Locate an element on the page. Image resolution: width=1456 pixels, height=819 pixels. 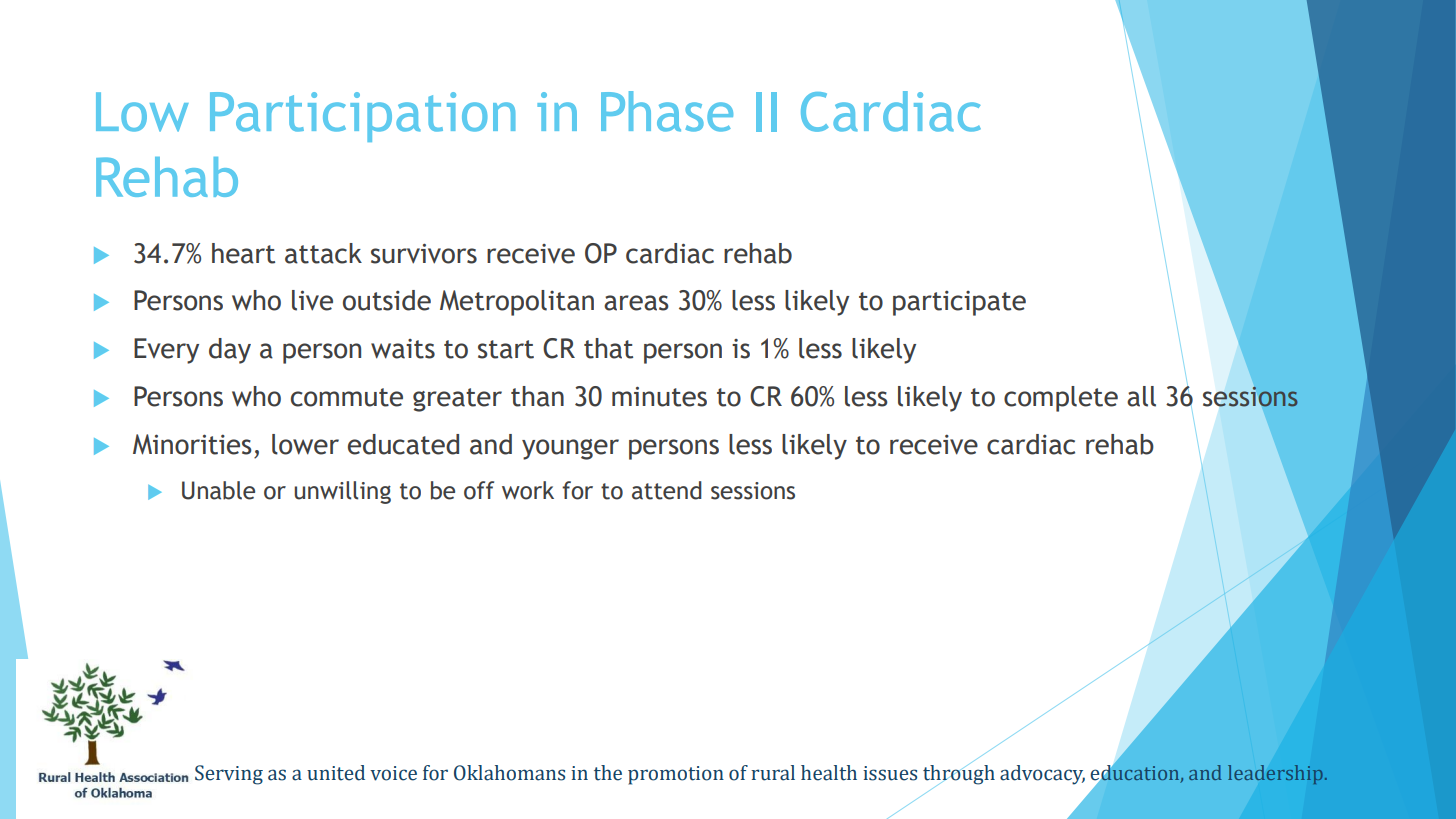
Phase is located at coordinates (667, 111).
